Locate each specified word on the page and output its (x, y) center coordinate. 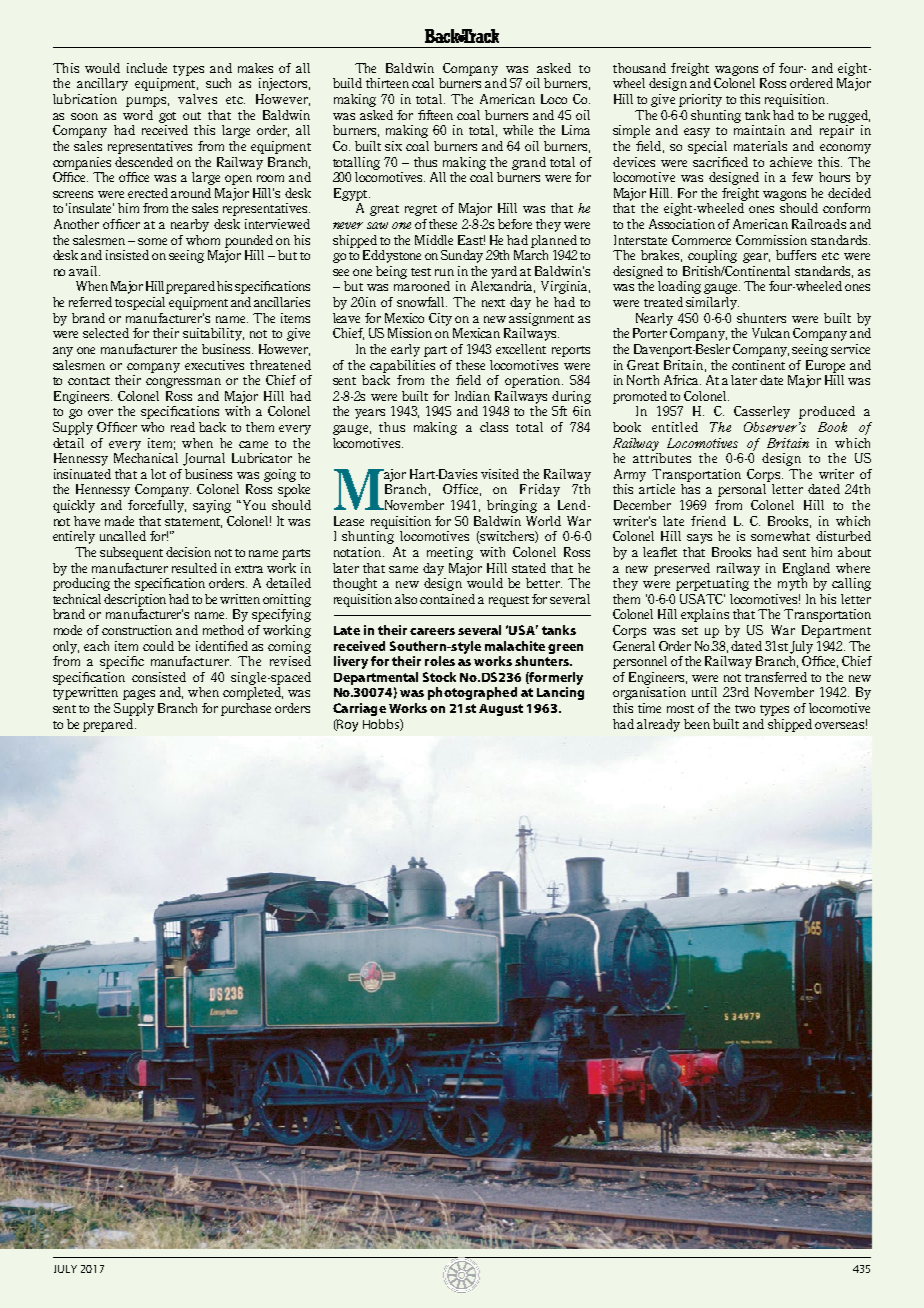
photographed (472, 693)
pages (139, 695)
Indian (472, 396)
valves (197, 99)
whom (203, 240)
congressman (183, 383)
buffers (796, 255)
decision (188, 552)
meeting (450, 553)
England (806, 569)
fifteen (435, 115)
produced (827, 412)
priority (700, 100)
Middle (434, 240)
